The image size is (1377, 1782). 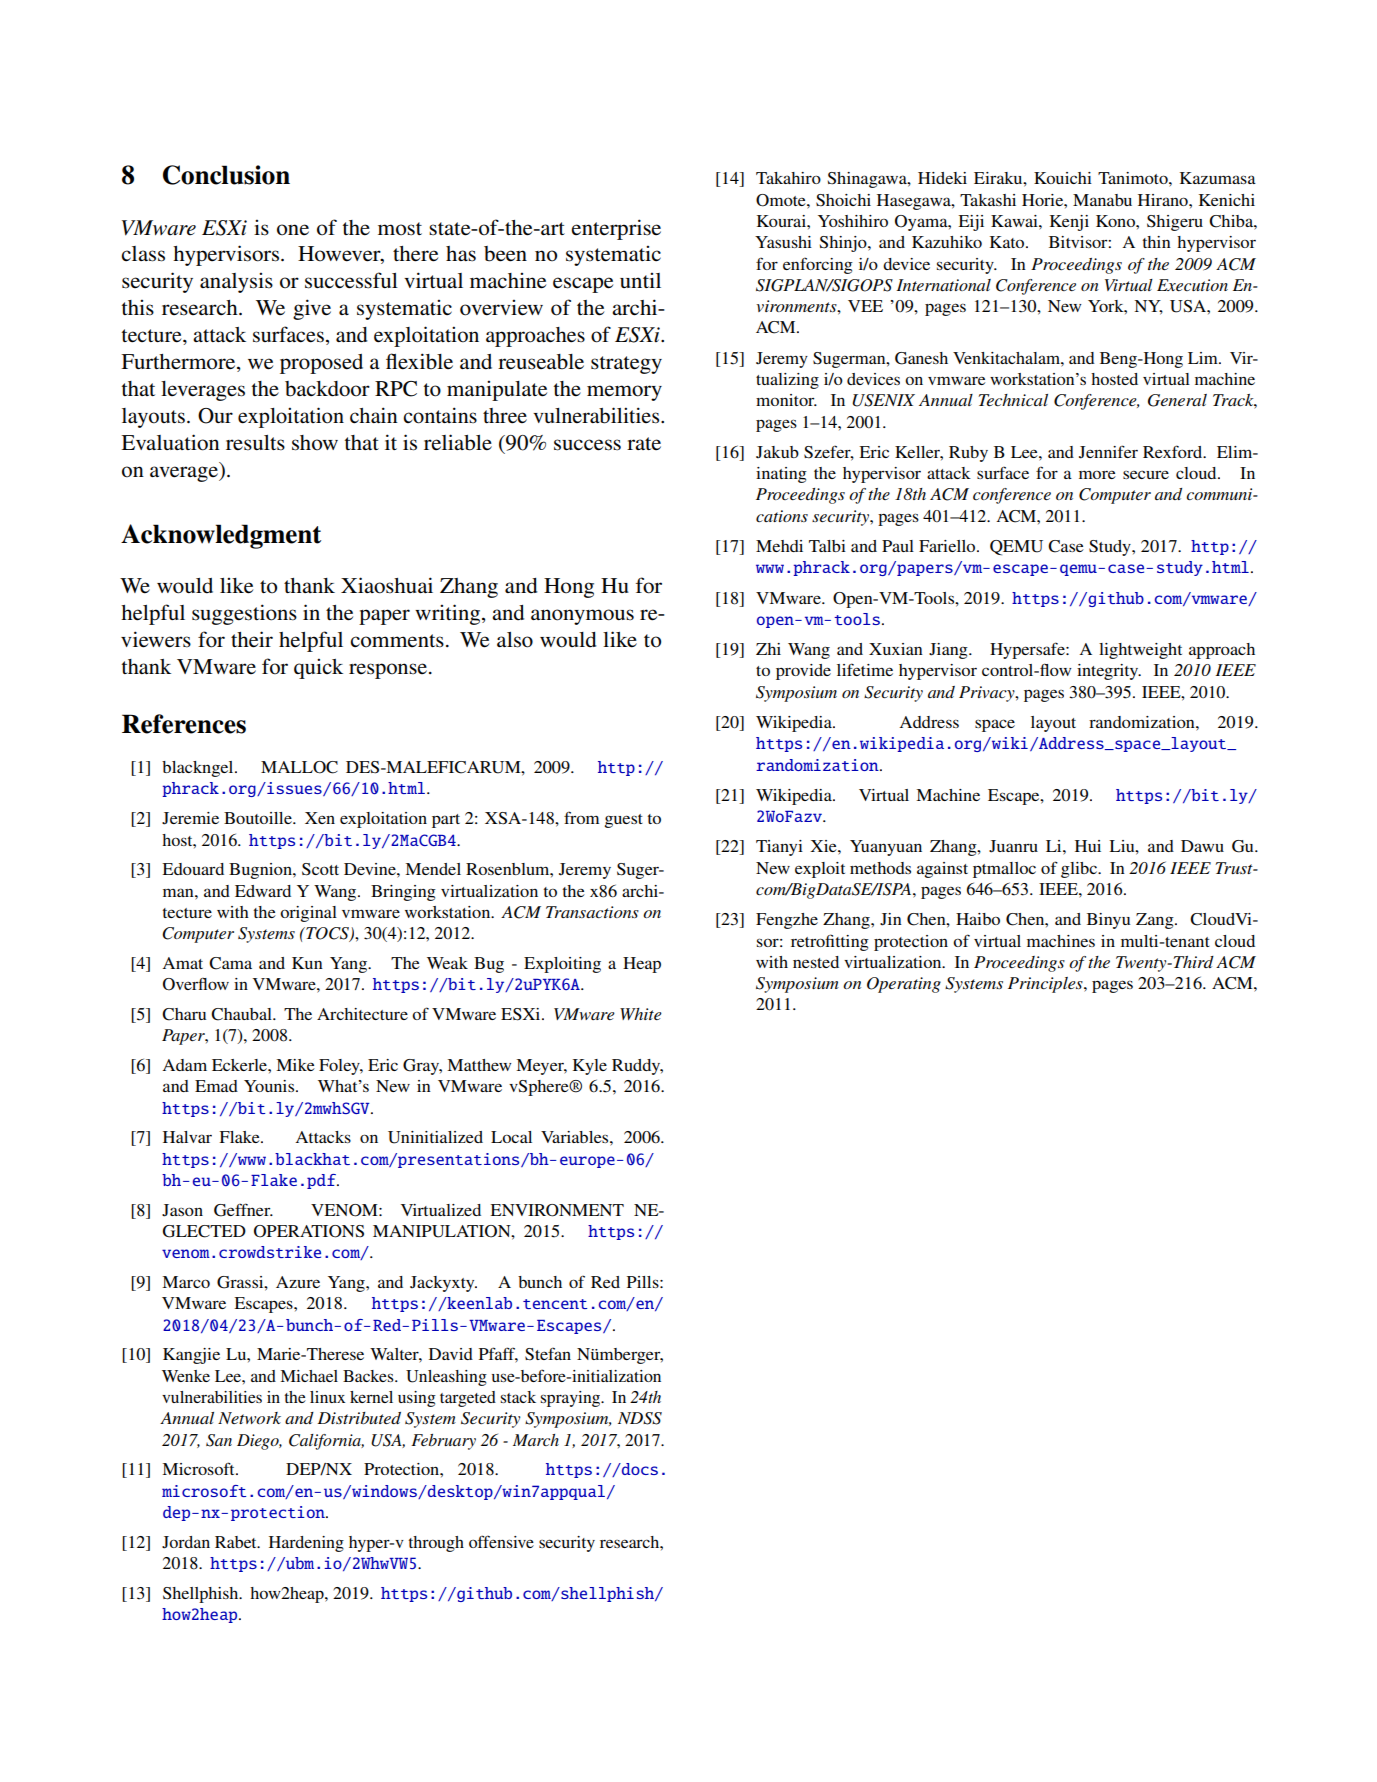 I want to click on Rabet, so click(x=237, y=1542).
